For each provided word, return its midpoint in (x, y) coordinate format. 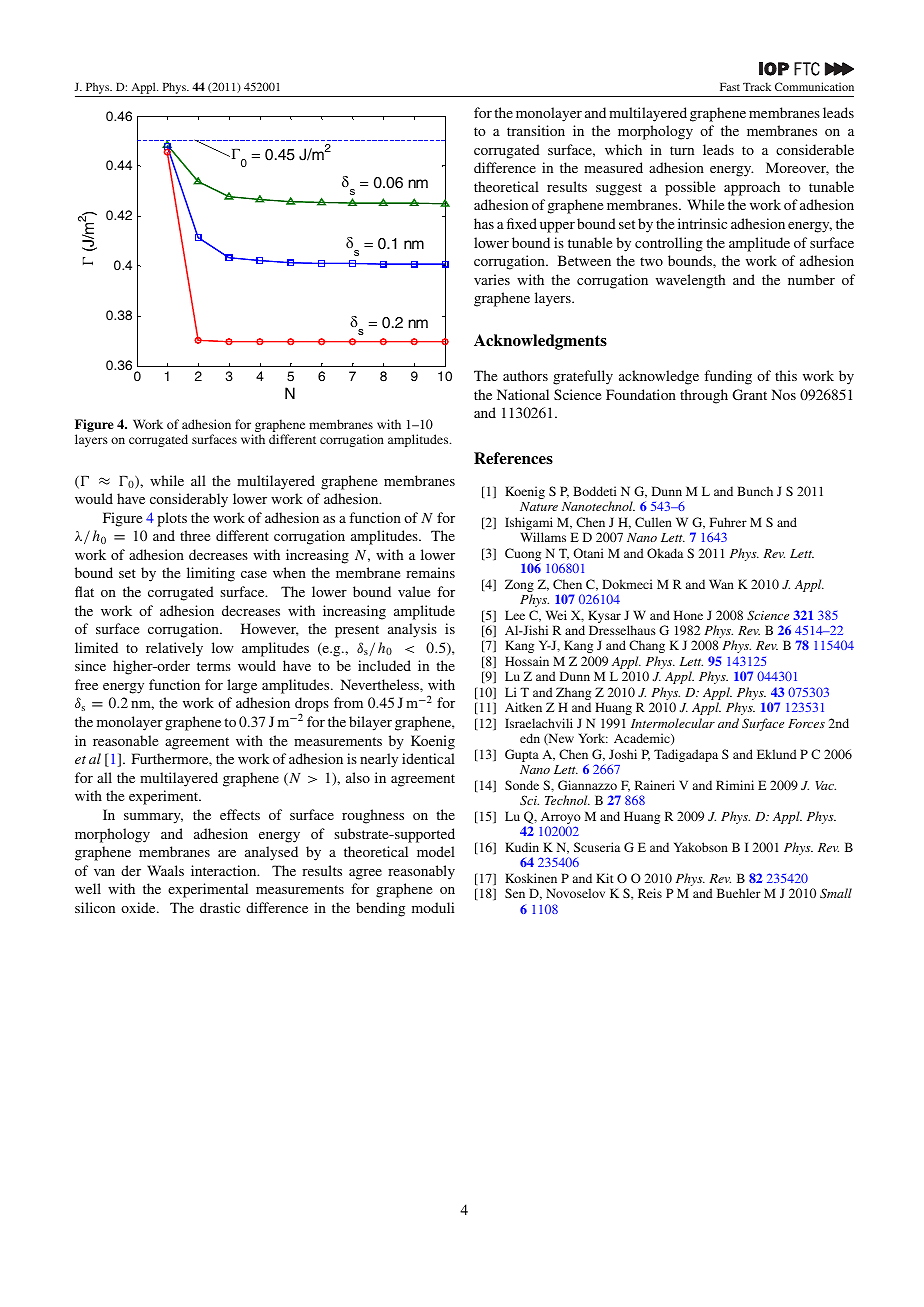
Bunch (755, 491)
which (623, 149)
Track (757, 86)
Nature (539, 506)
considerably (189, 500)
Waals (165, 870)
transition (536, 130)
